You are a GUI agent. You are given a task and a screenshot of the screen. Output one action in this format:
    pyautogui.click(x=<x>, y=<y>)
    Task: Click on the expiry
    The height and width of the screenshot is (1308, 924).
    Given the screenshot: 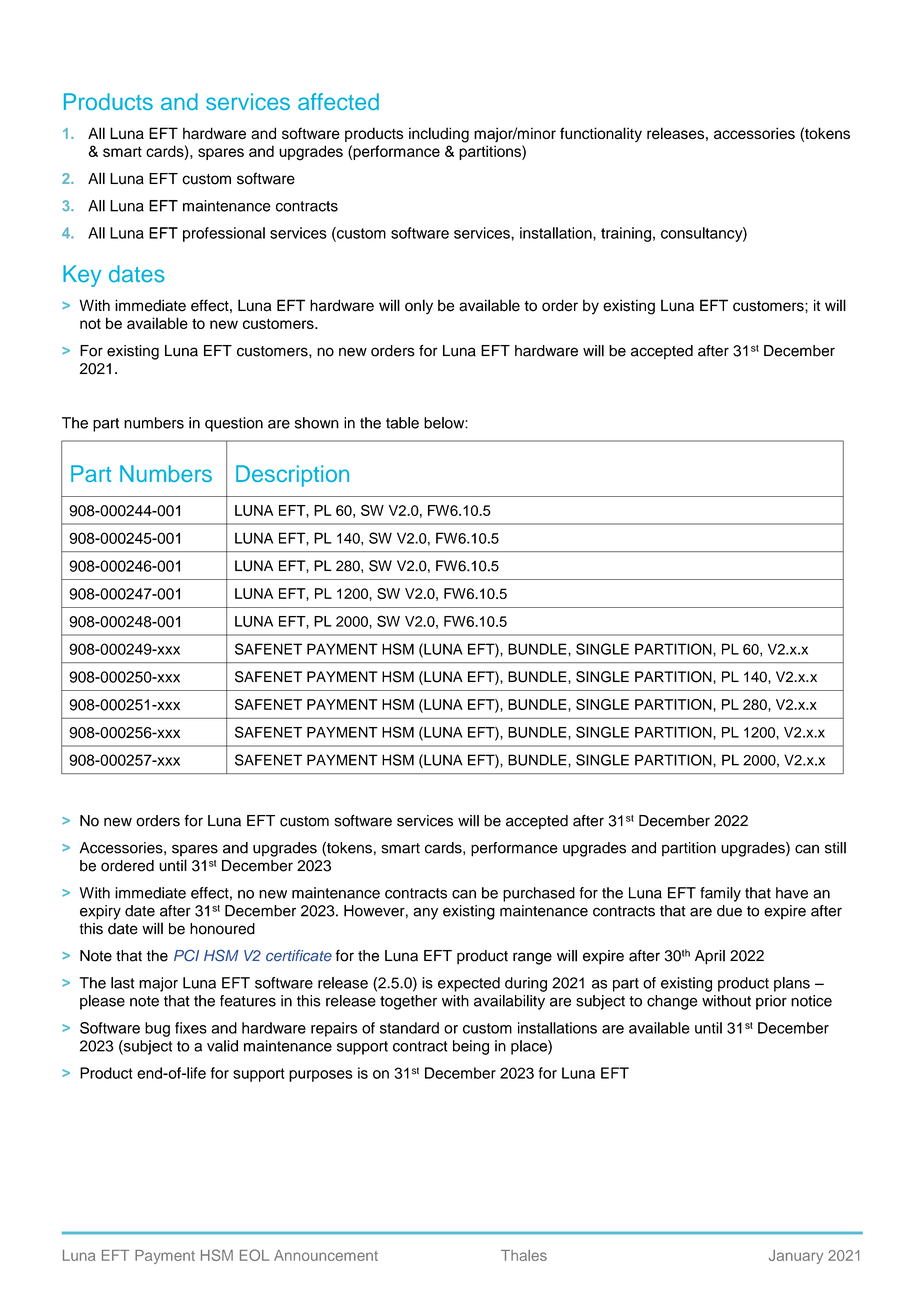 What is the action you would take?
    pyautogui.click(x=100, y=912)
